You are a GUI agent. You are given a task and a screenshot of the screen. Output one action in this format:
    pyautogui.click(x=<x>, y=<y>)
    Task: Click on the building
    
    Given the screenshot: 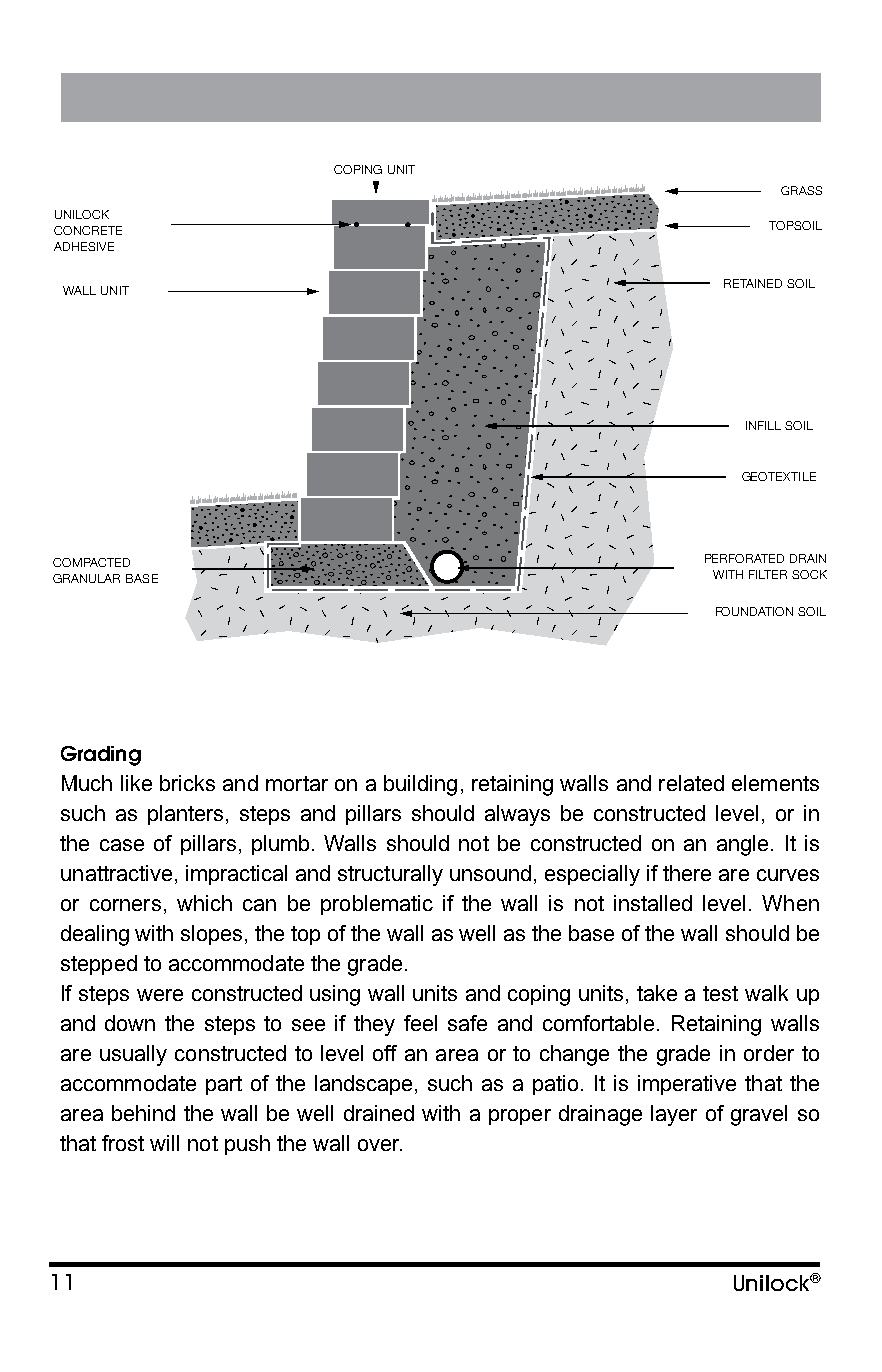 What is the action you would take?
    pyautogui.click(x=420, y=785)
